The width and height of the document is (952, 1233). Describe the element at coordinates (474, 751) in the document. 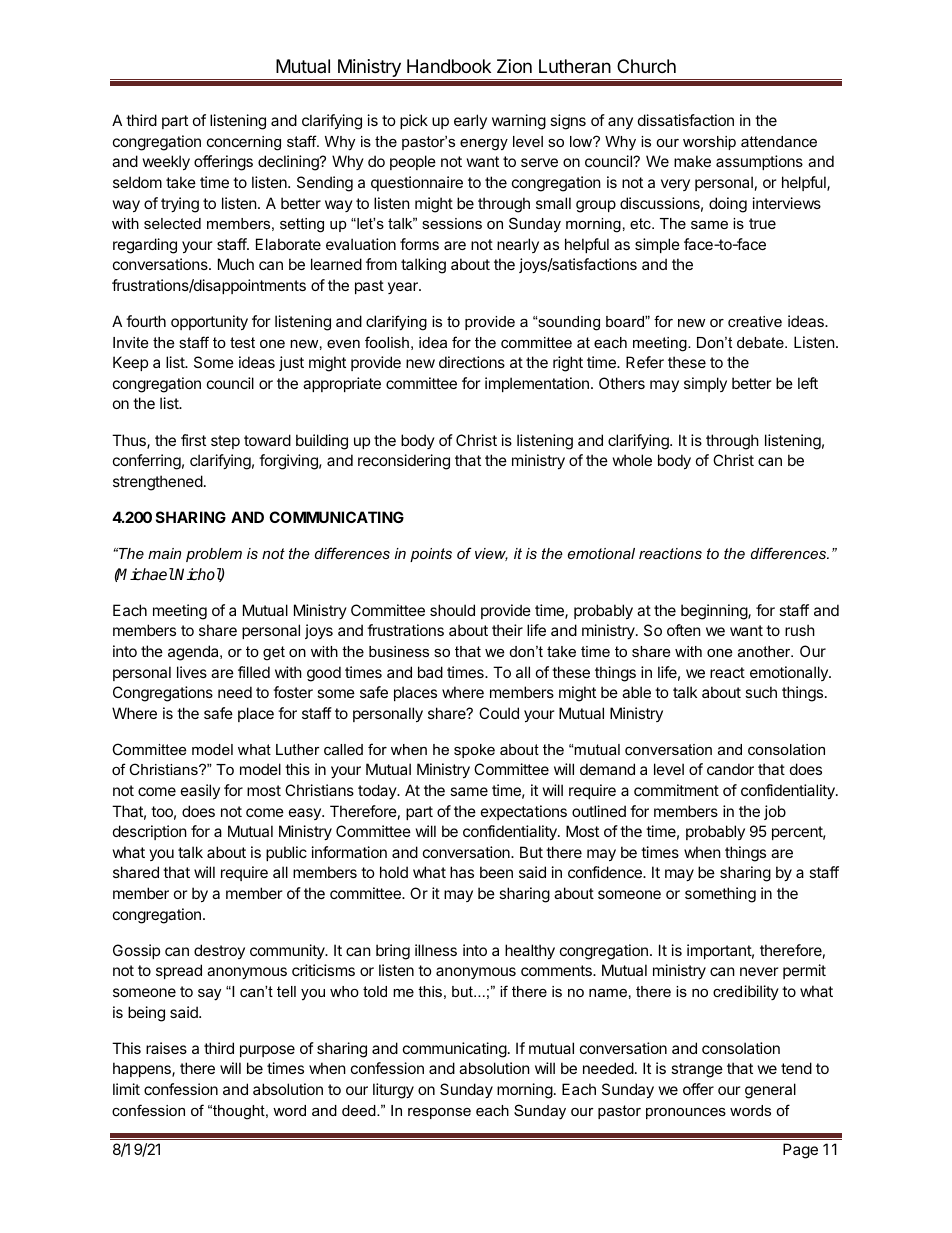

I see `spoke` at that location.
